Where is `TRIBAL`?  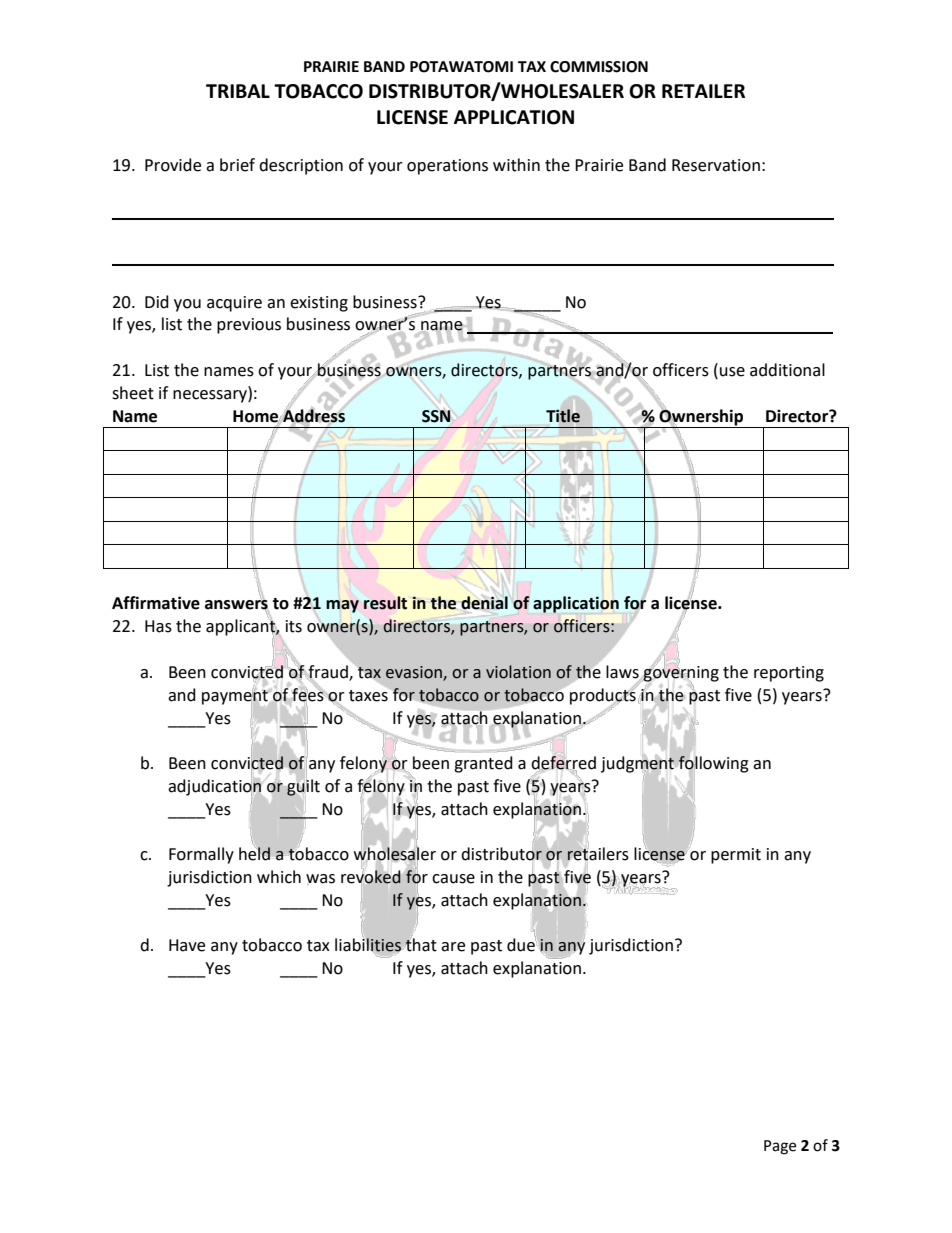 TRIBAL is located at coordinates (238, 91).
